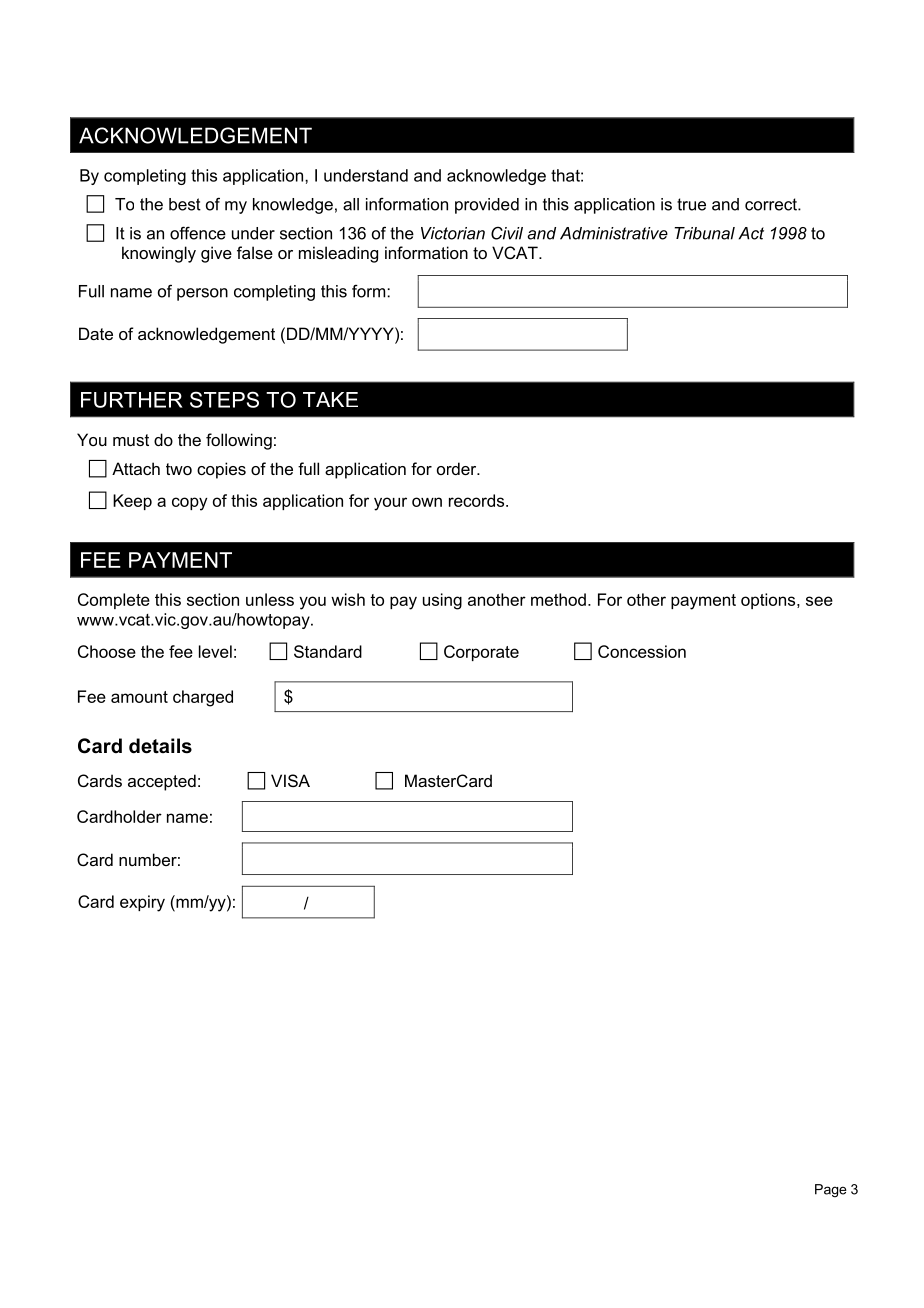 The width and height of the document is (924, 1308). I want to click on expiry, so click(142, 903).
